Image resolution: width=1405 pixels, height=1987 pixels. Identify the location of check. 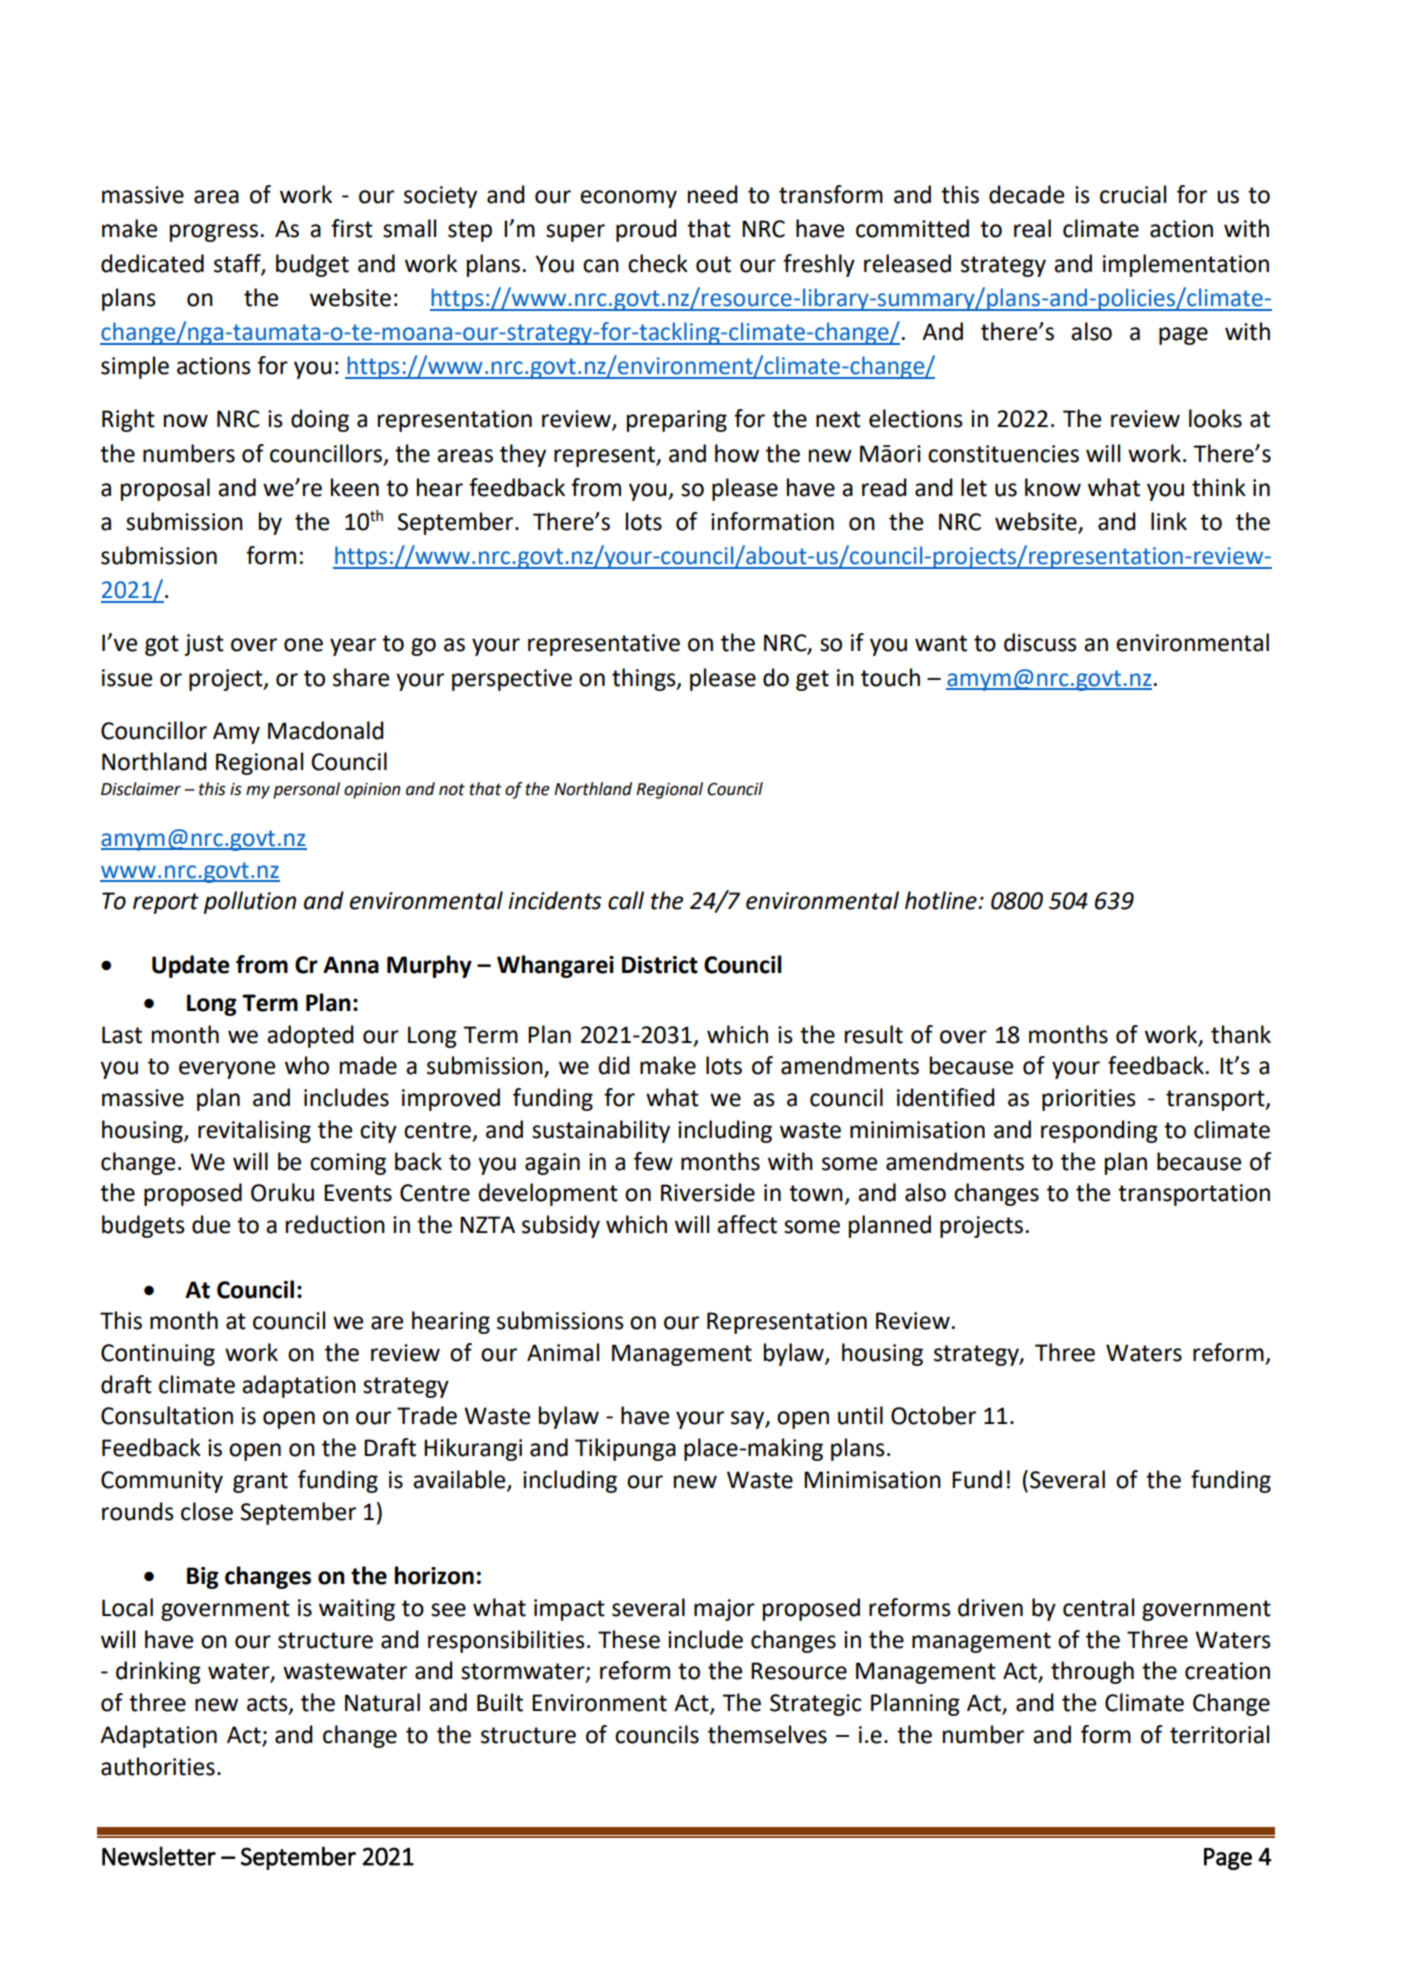
(658, 263).
